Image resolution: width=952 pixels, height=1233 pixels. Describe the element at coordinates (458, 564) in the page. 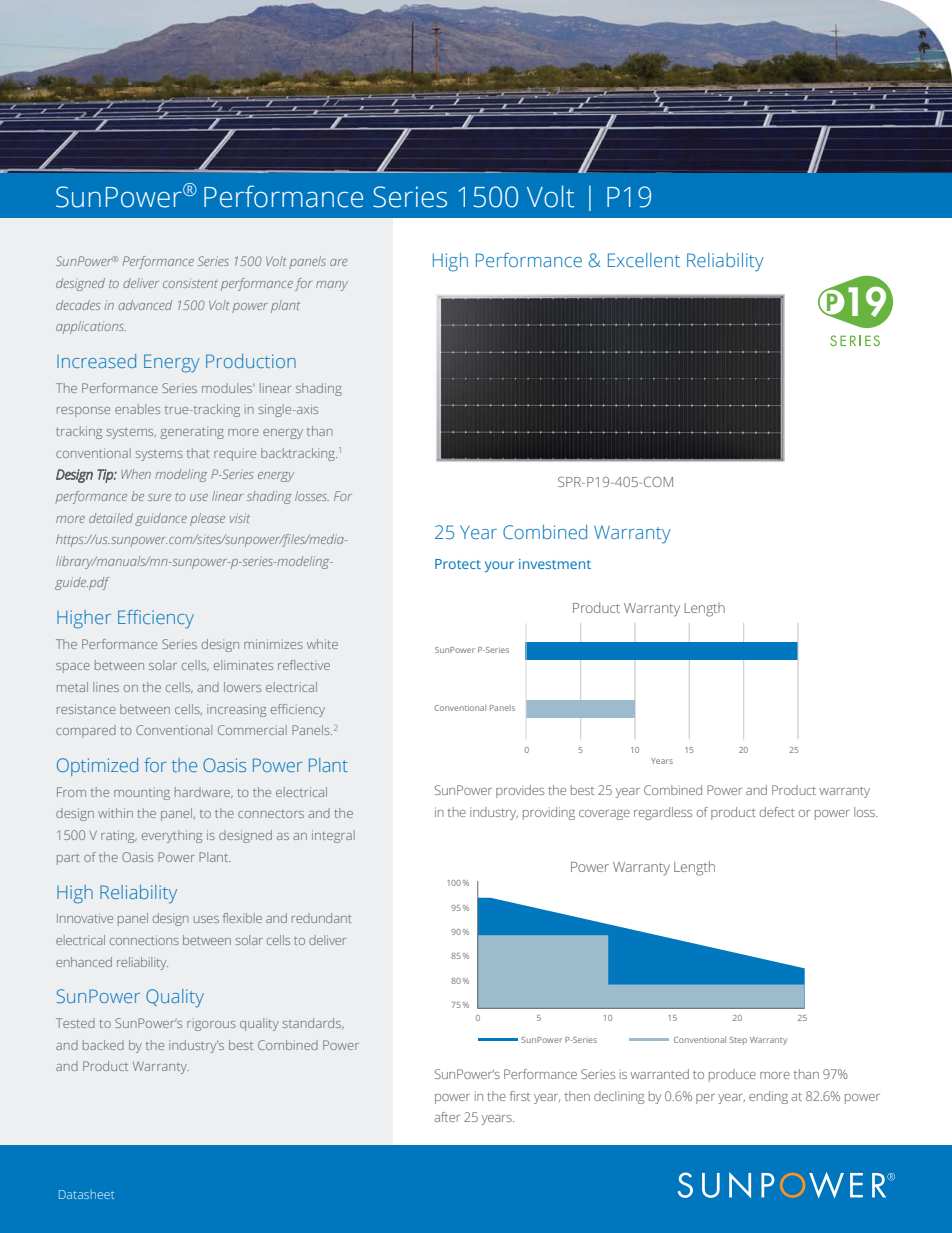

I see `Protect` at that location.
